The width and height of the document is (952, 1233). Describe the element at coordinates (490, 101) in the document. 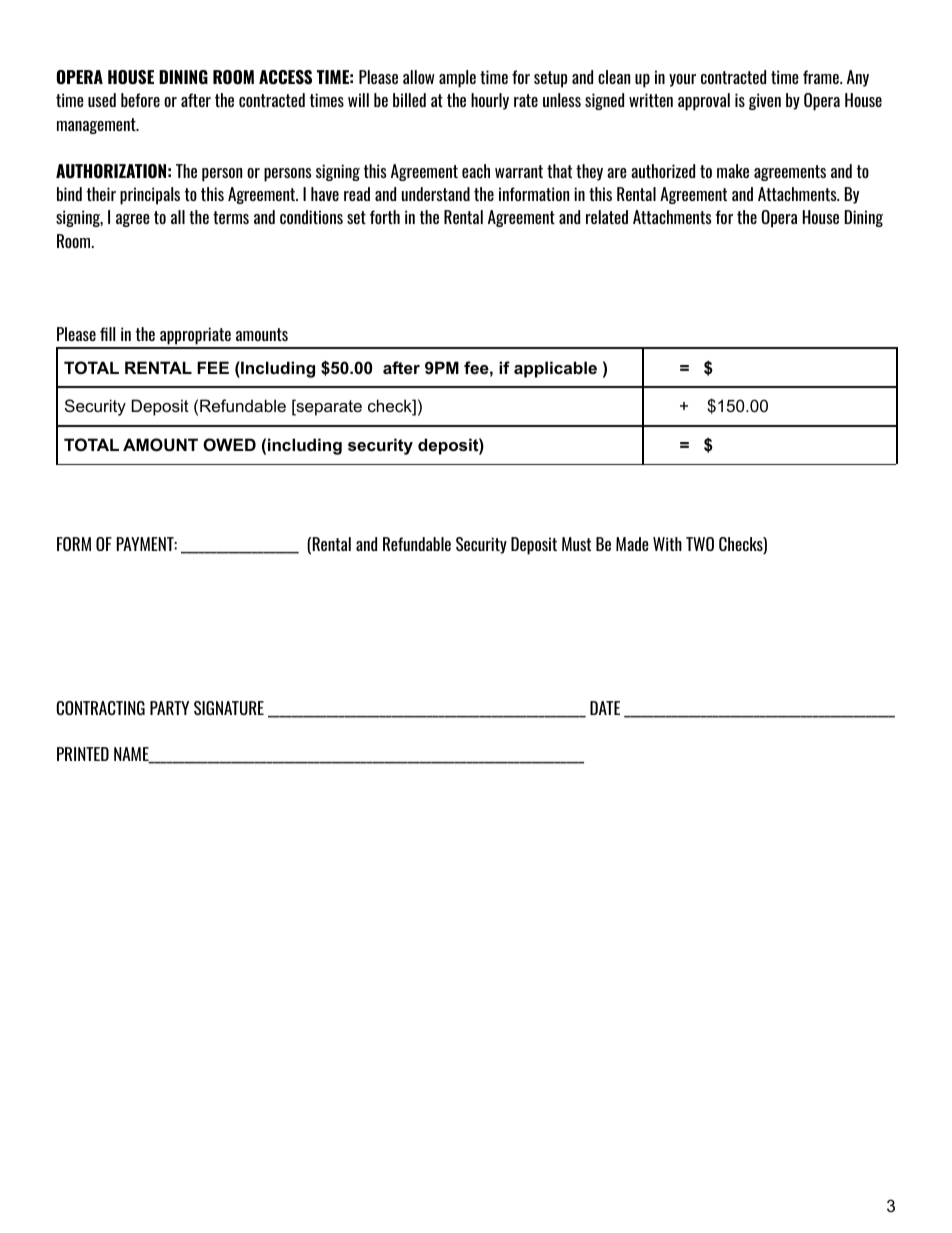

I see `hourly` at that location.
